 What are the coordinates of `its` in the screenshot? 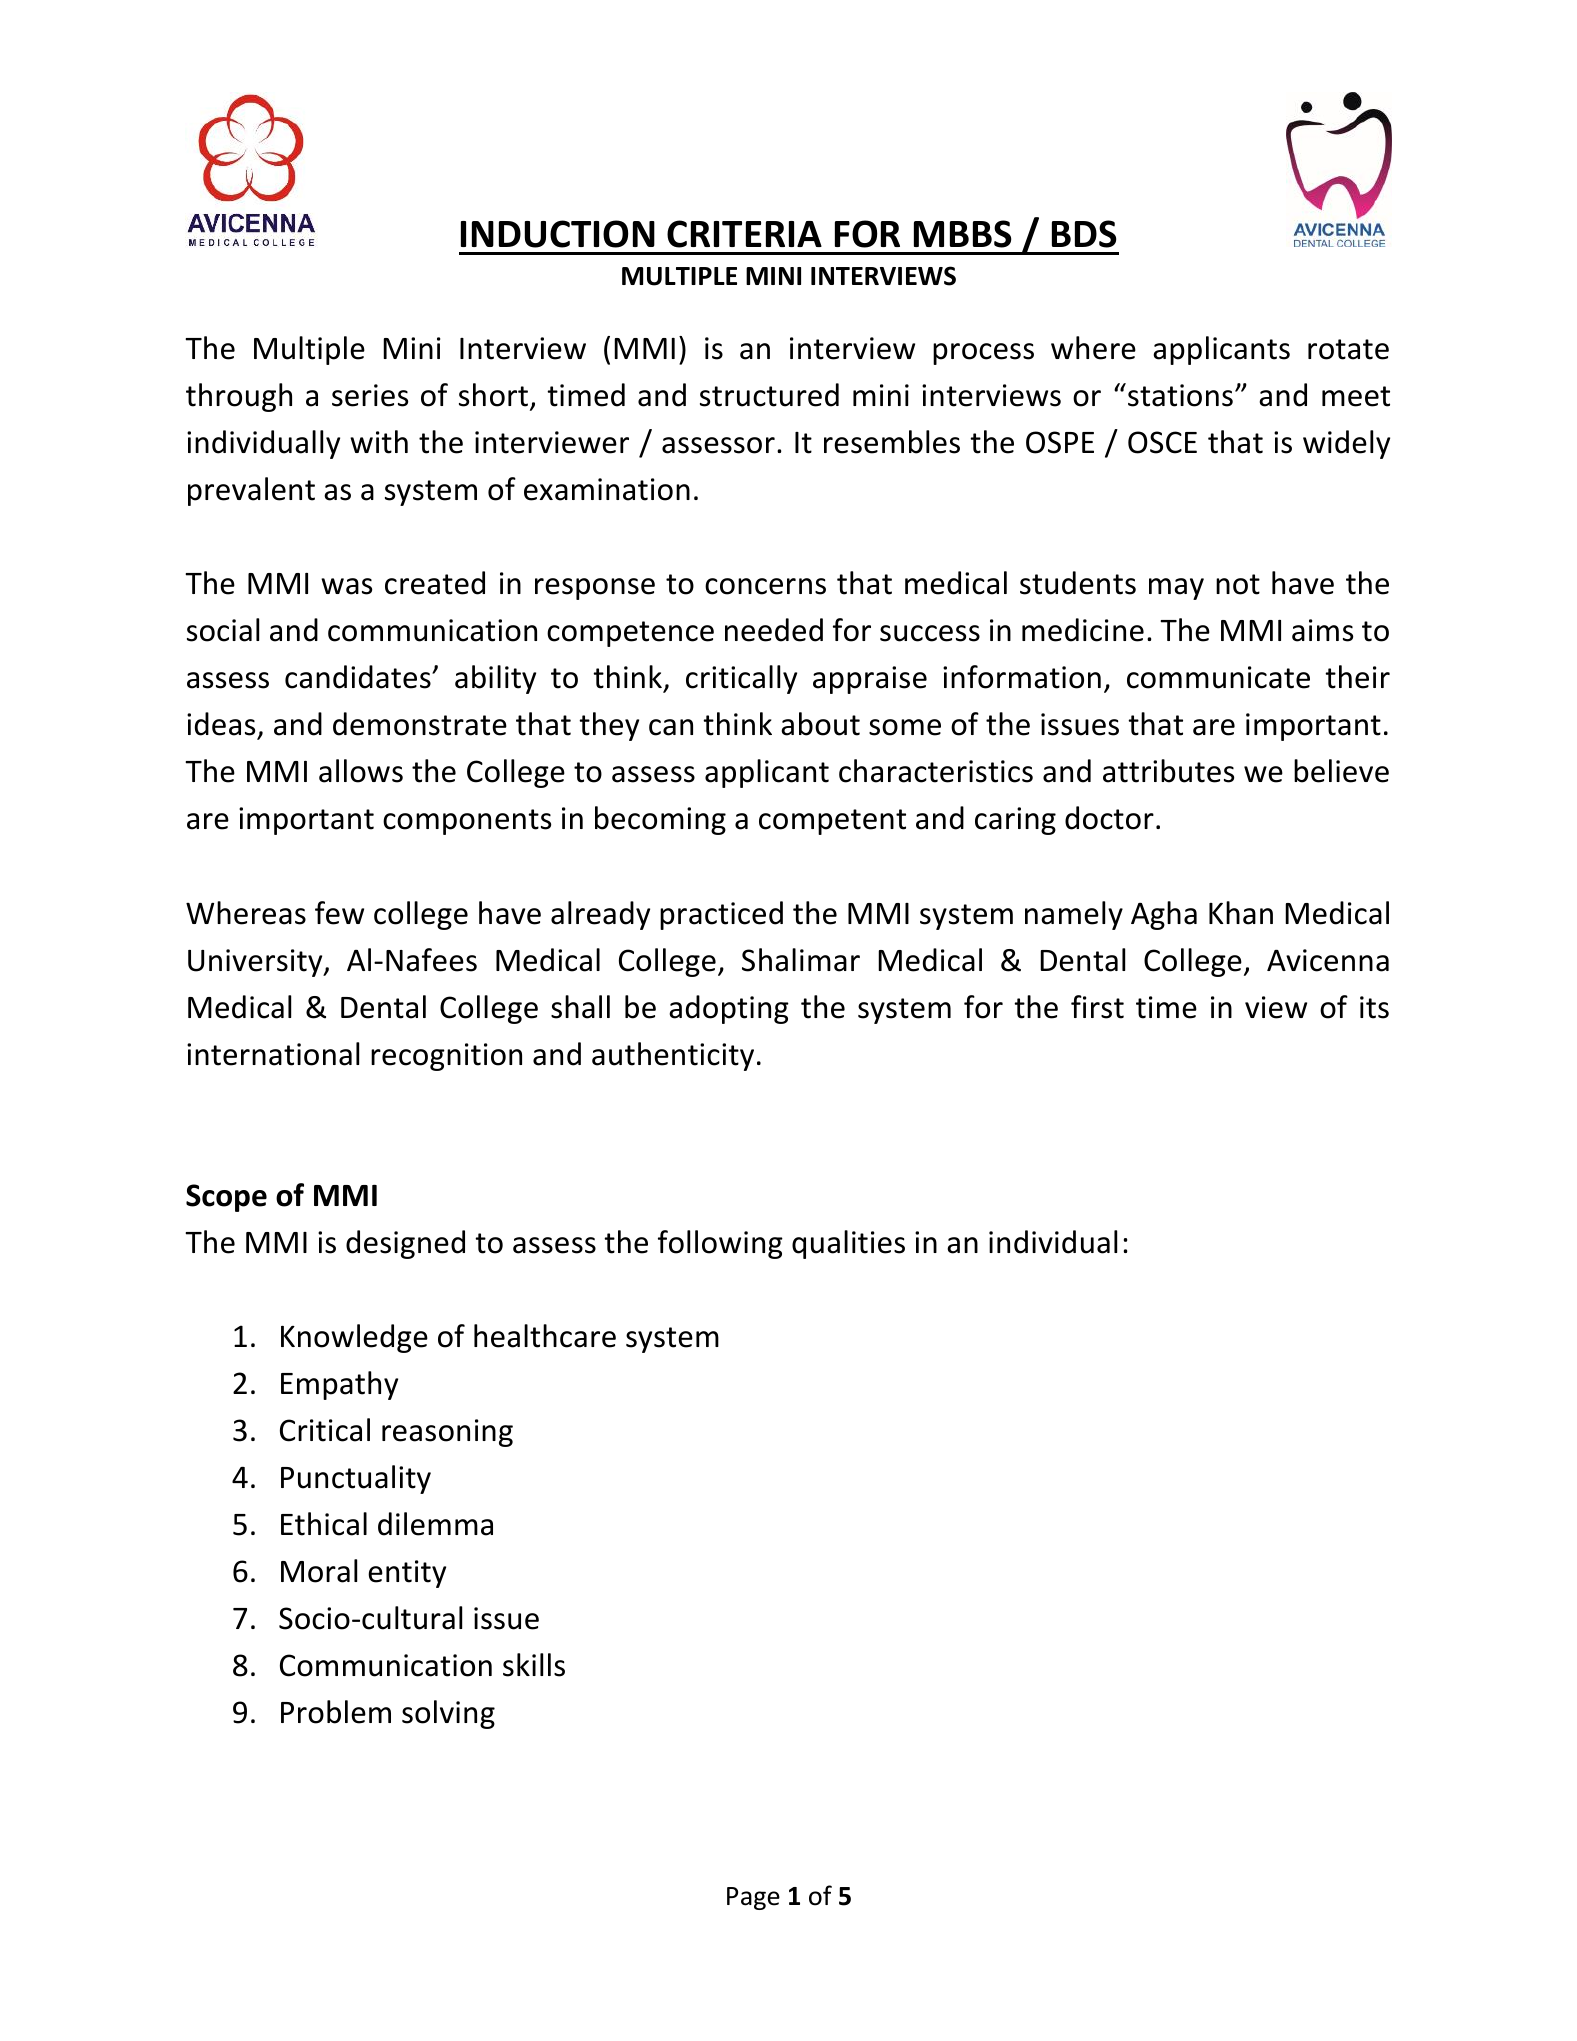 It's located at (1374, 1007).
